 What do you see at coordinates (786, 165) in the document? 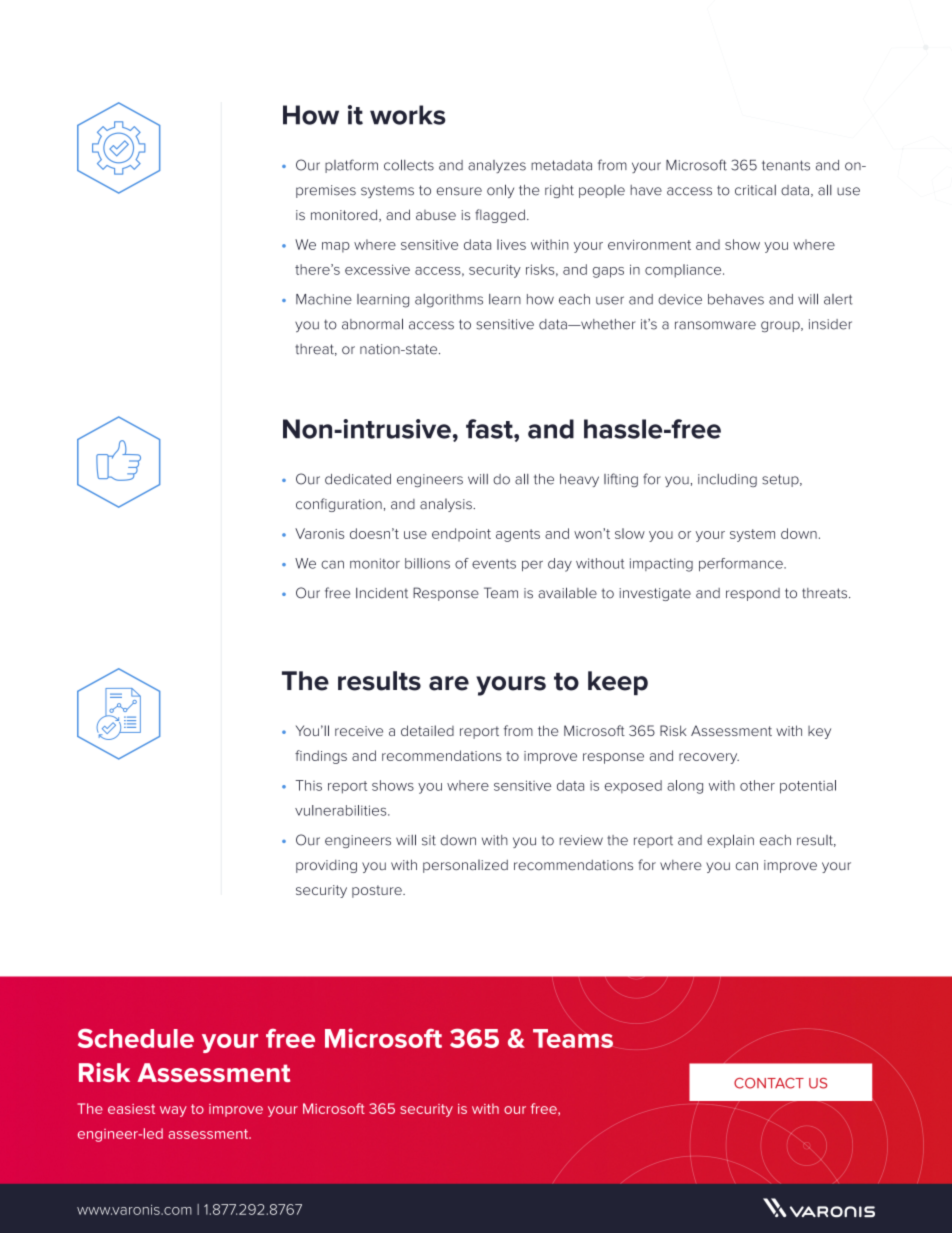
I see `tenants` at bounding box center [786, 165].
